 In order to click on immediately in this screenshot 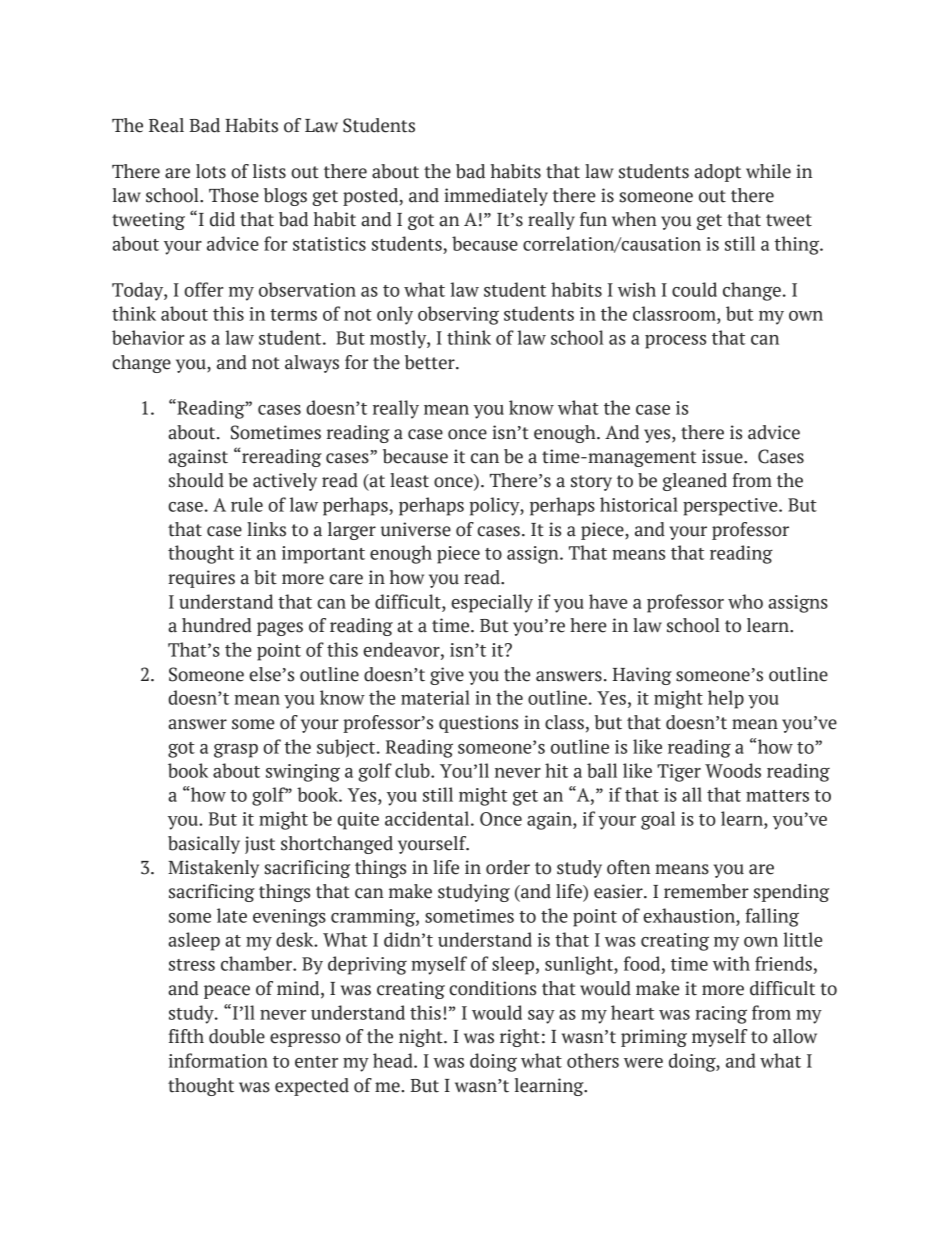, I will do `click(496, 197)`.
